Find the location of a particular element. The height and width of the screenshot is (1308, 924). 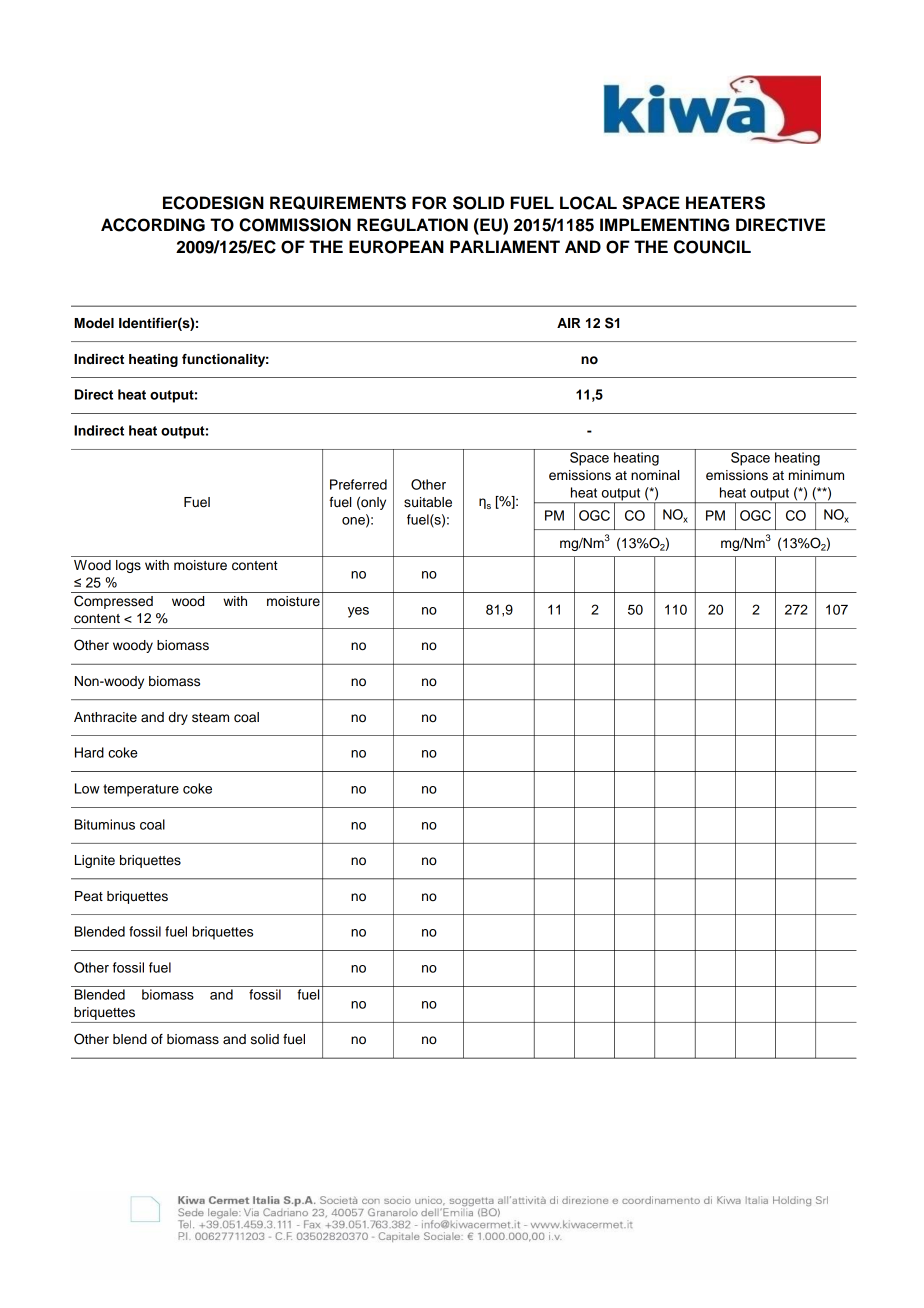

nominal is located at coordinates (655, 475).
